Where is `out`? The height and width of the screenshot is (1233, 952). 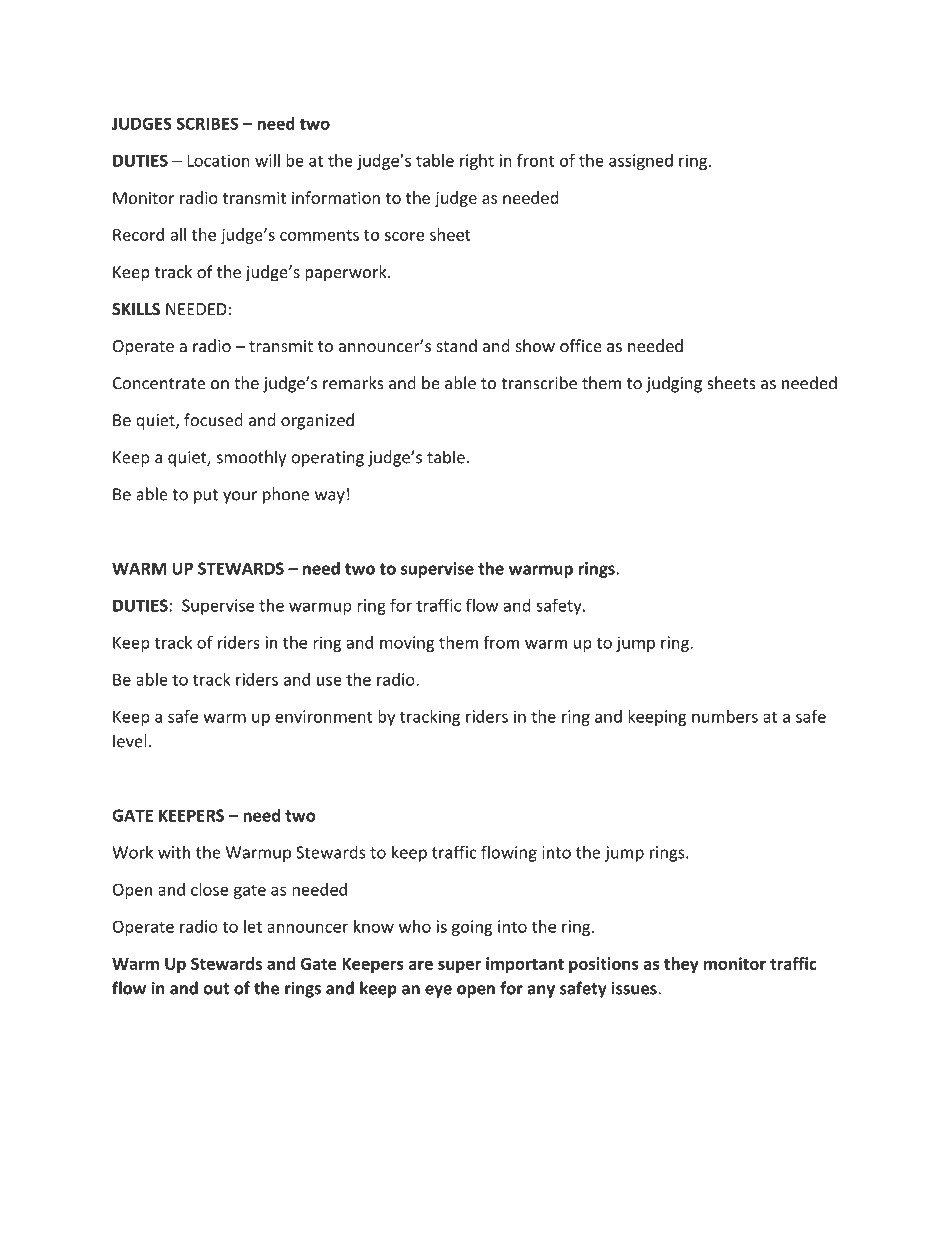
out is located at coordinates (216, 989).
